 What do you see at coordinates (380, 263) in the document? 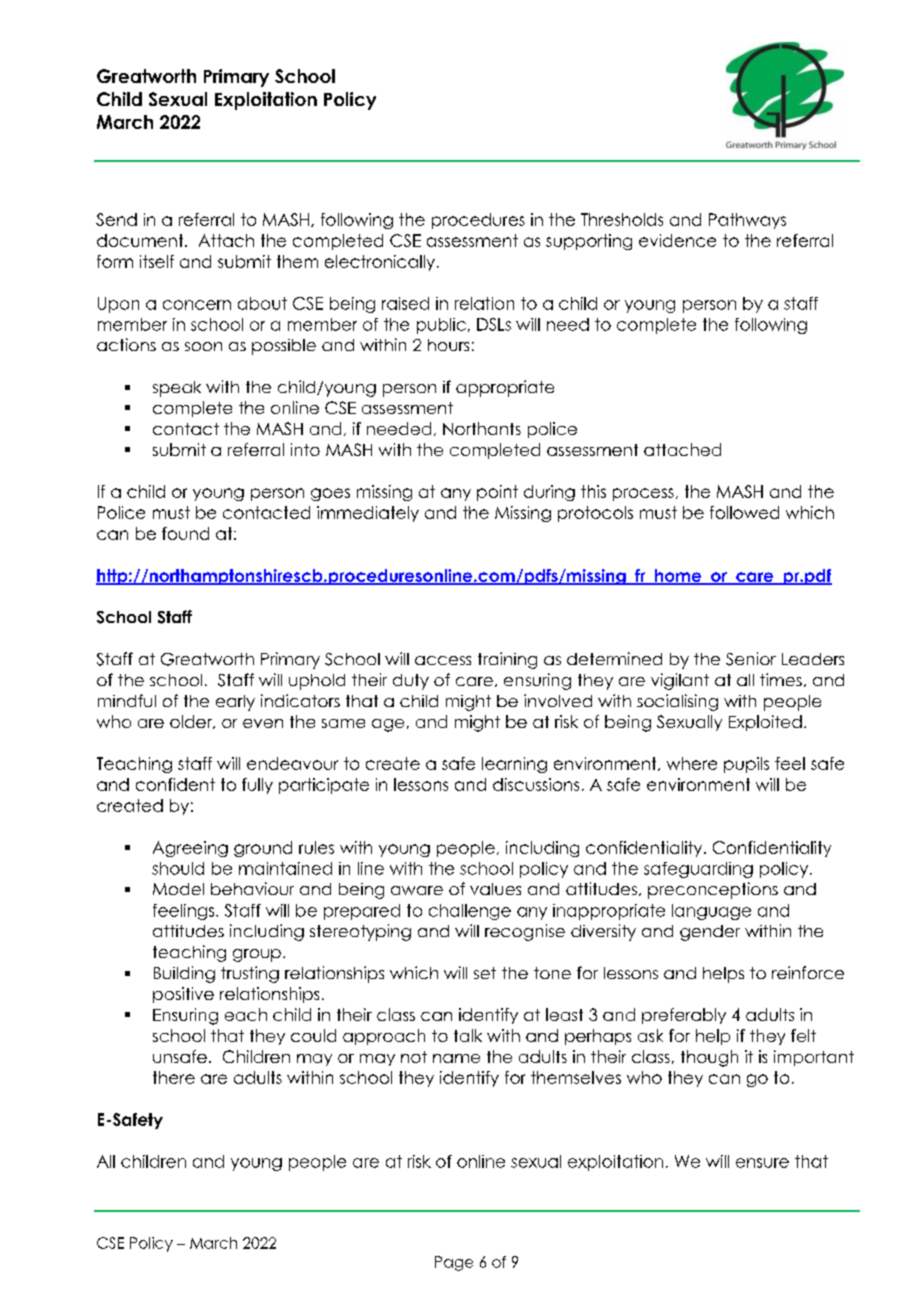
I see `electronically` at bounding box center [380, 263].
